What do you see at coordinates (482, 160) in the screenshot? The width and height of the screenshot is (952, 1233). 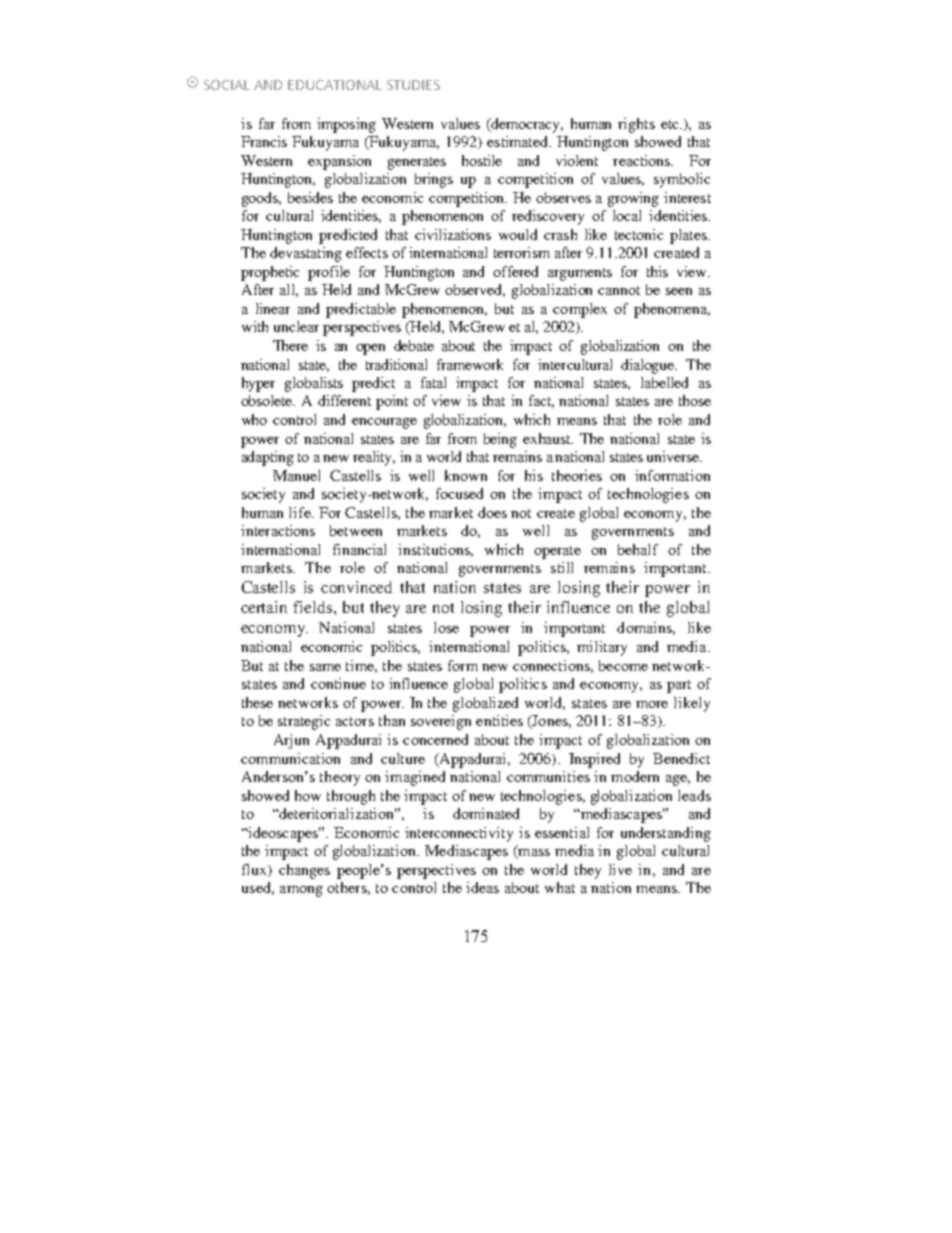 I see `hostile` at bounding box center [482, 160].
